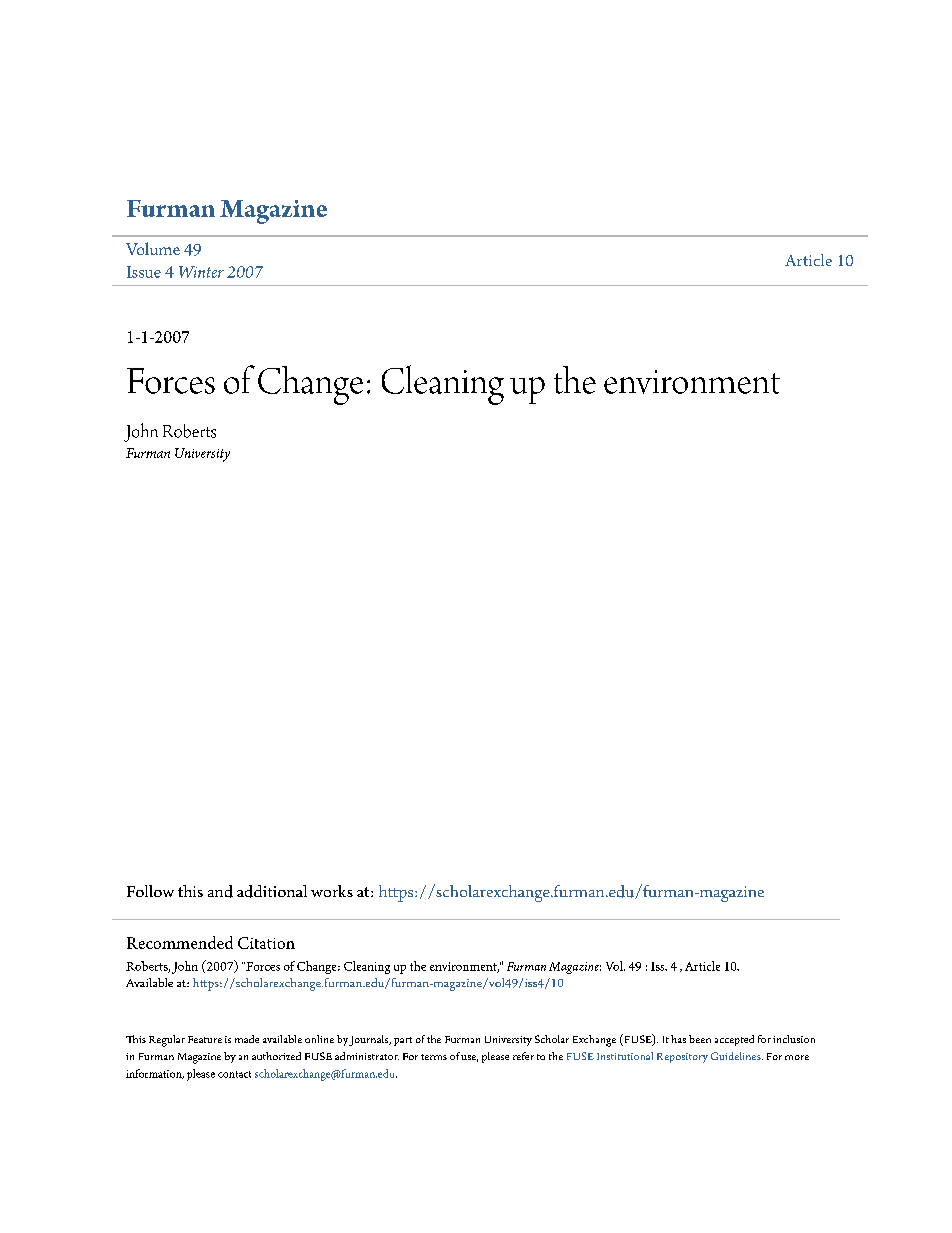  Describe the element at coordinates (332, 891) in the screenshot. I see `works` at that location.
